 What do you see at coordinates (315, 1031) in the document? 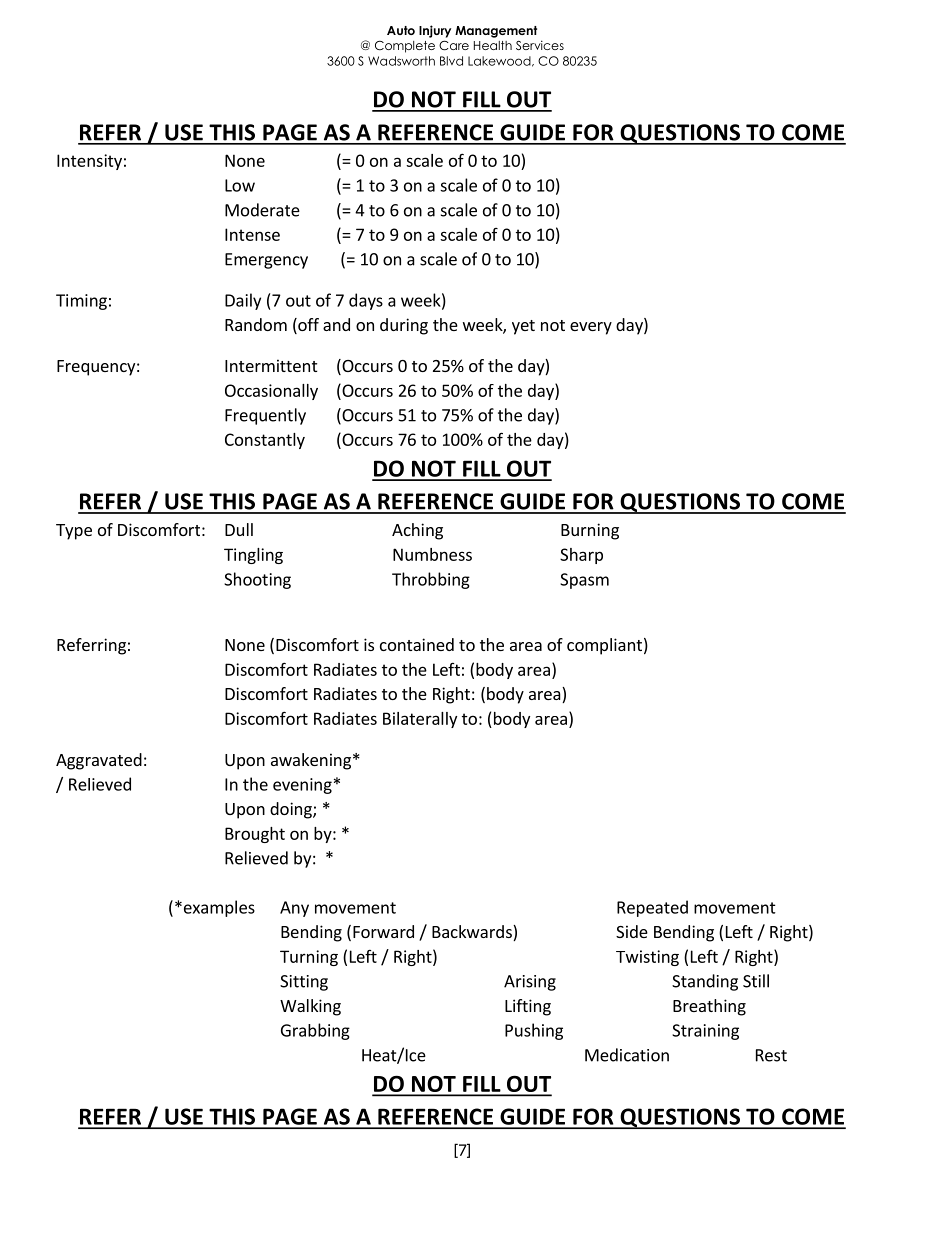
I see `Grabbing` at bounding box center [315, 1031].
